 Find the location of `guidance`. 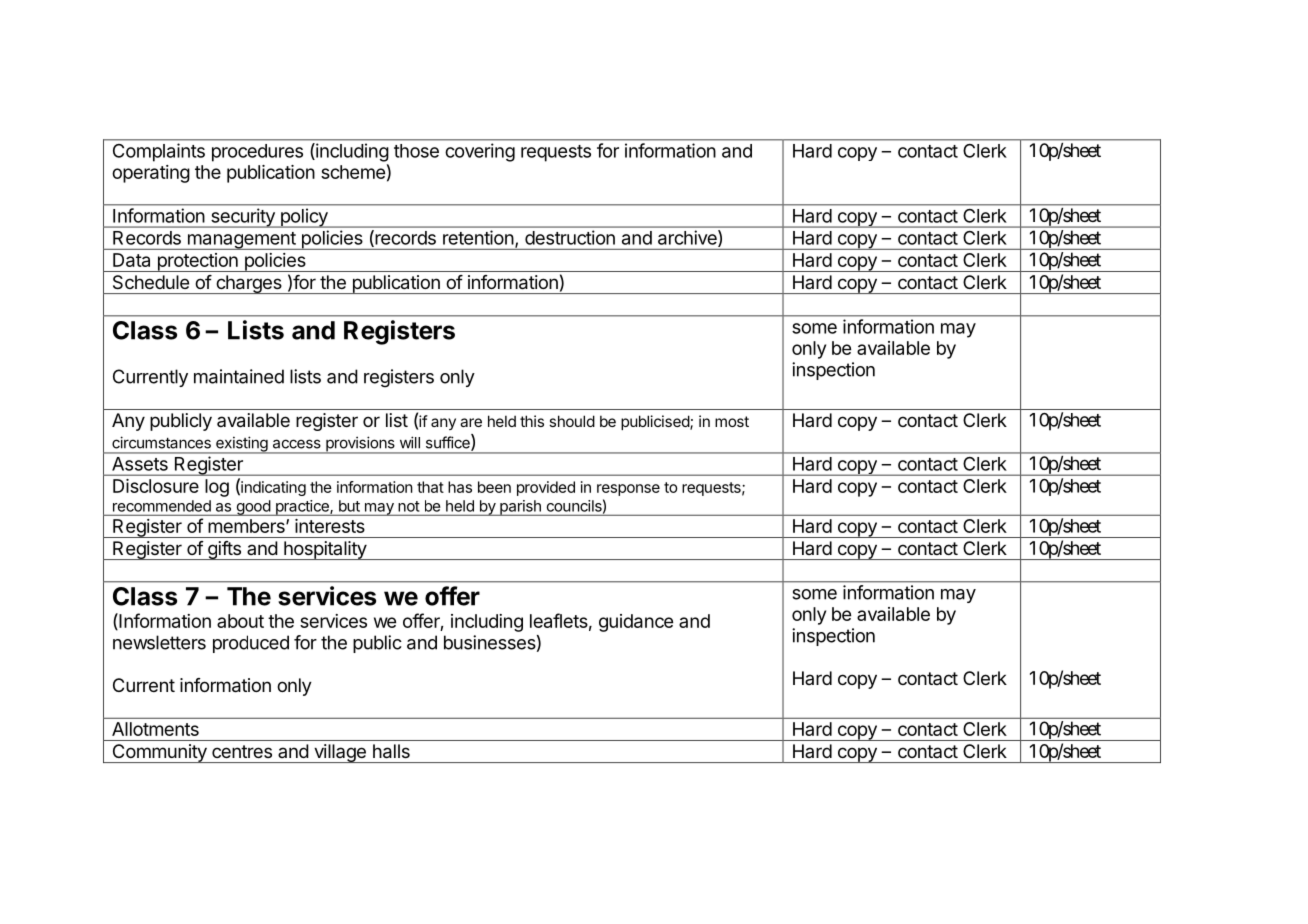

guidance is located at coordinates (636, 623).
